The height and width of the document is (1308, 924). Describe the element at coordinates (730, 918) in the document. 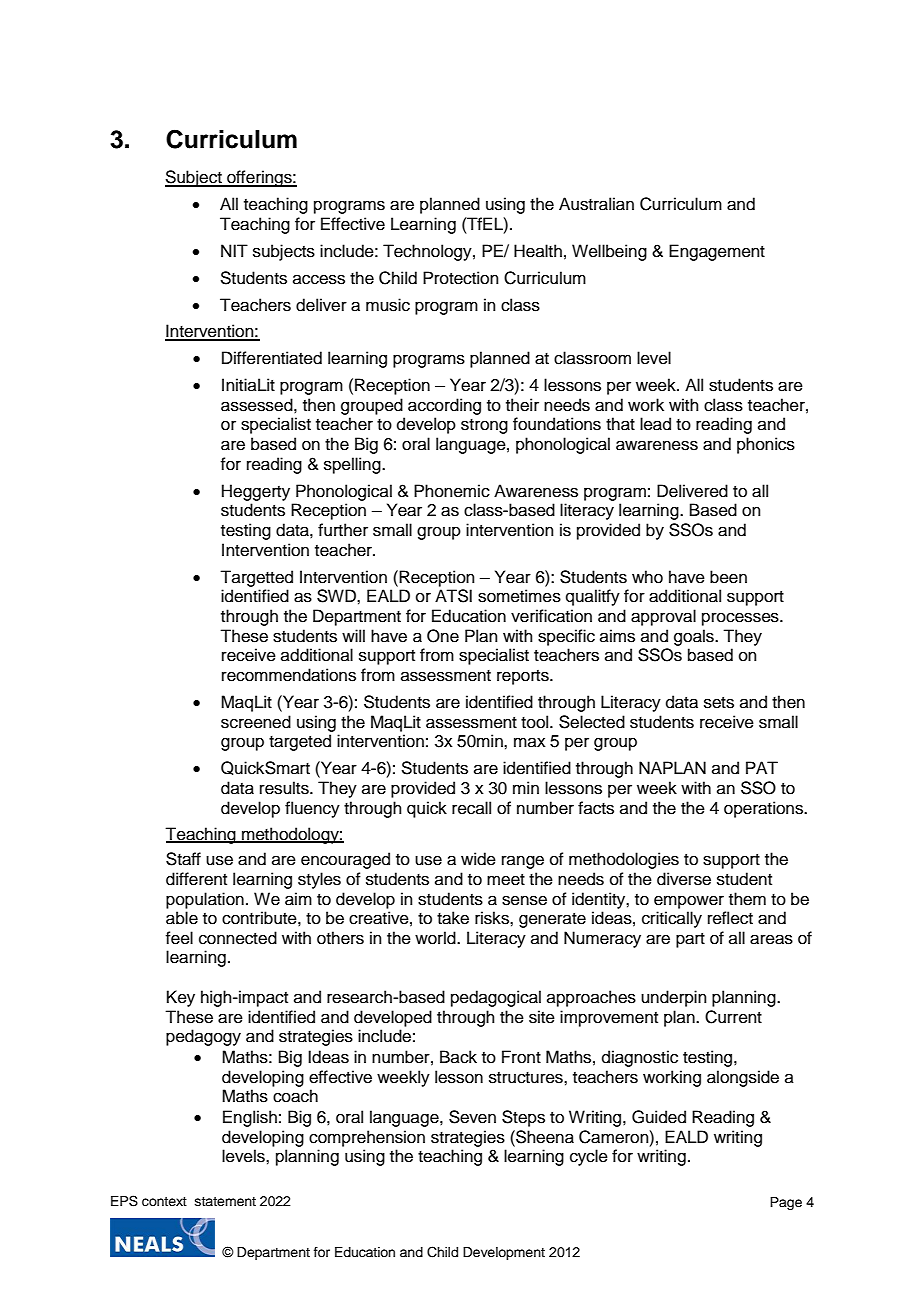

I see `reflect` at that location.
